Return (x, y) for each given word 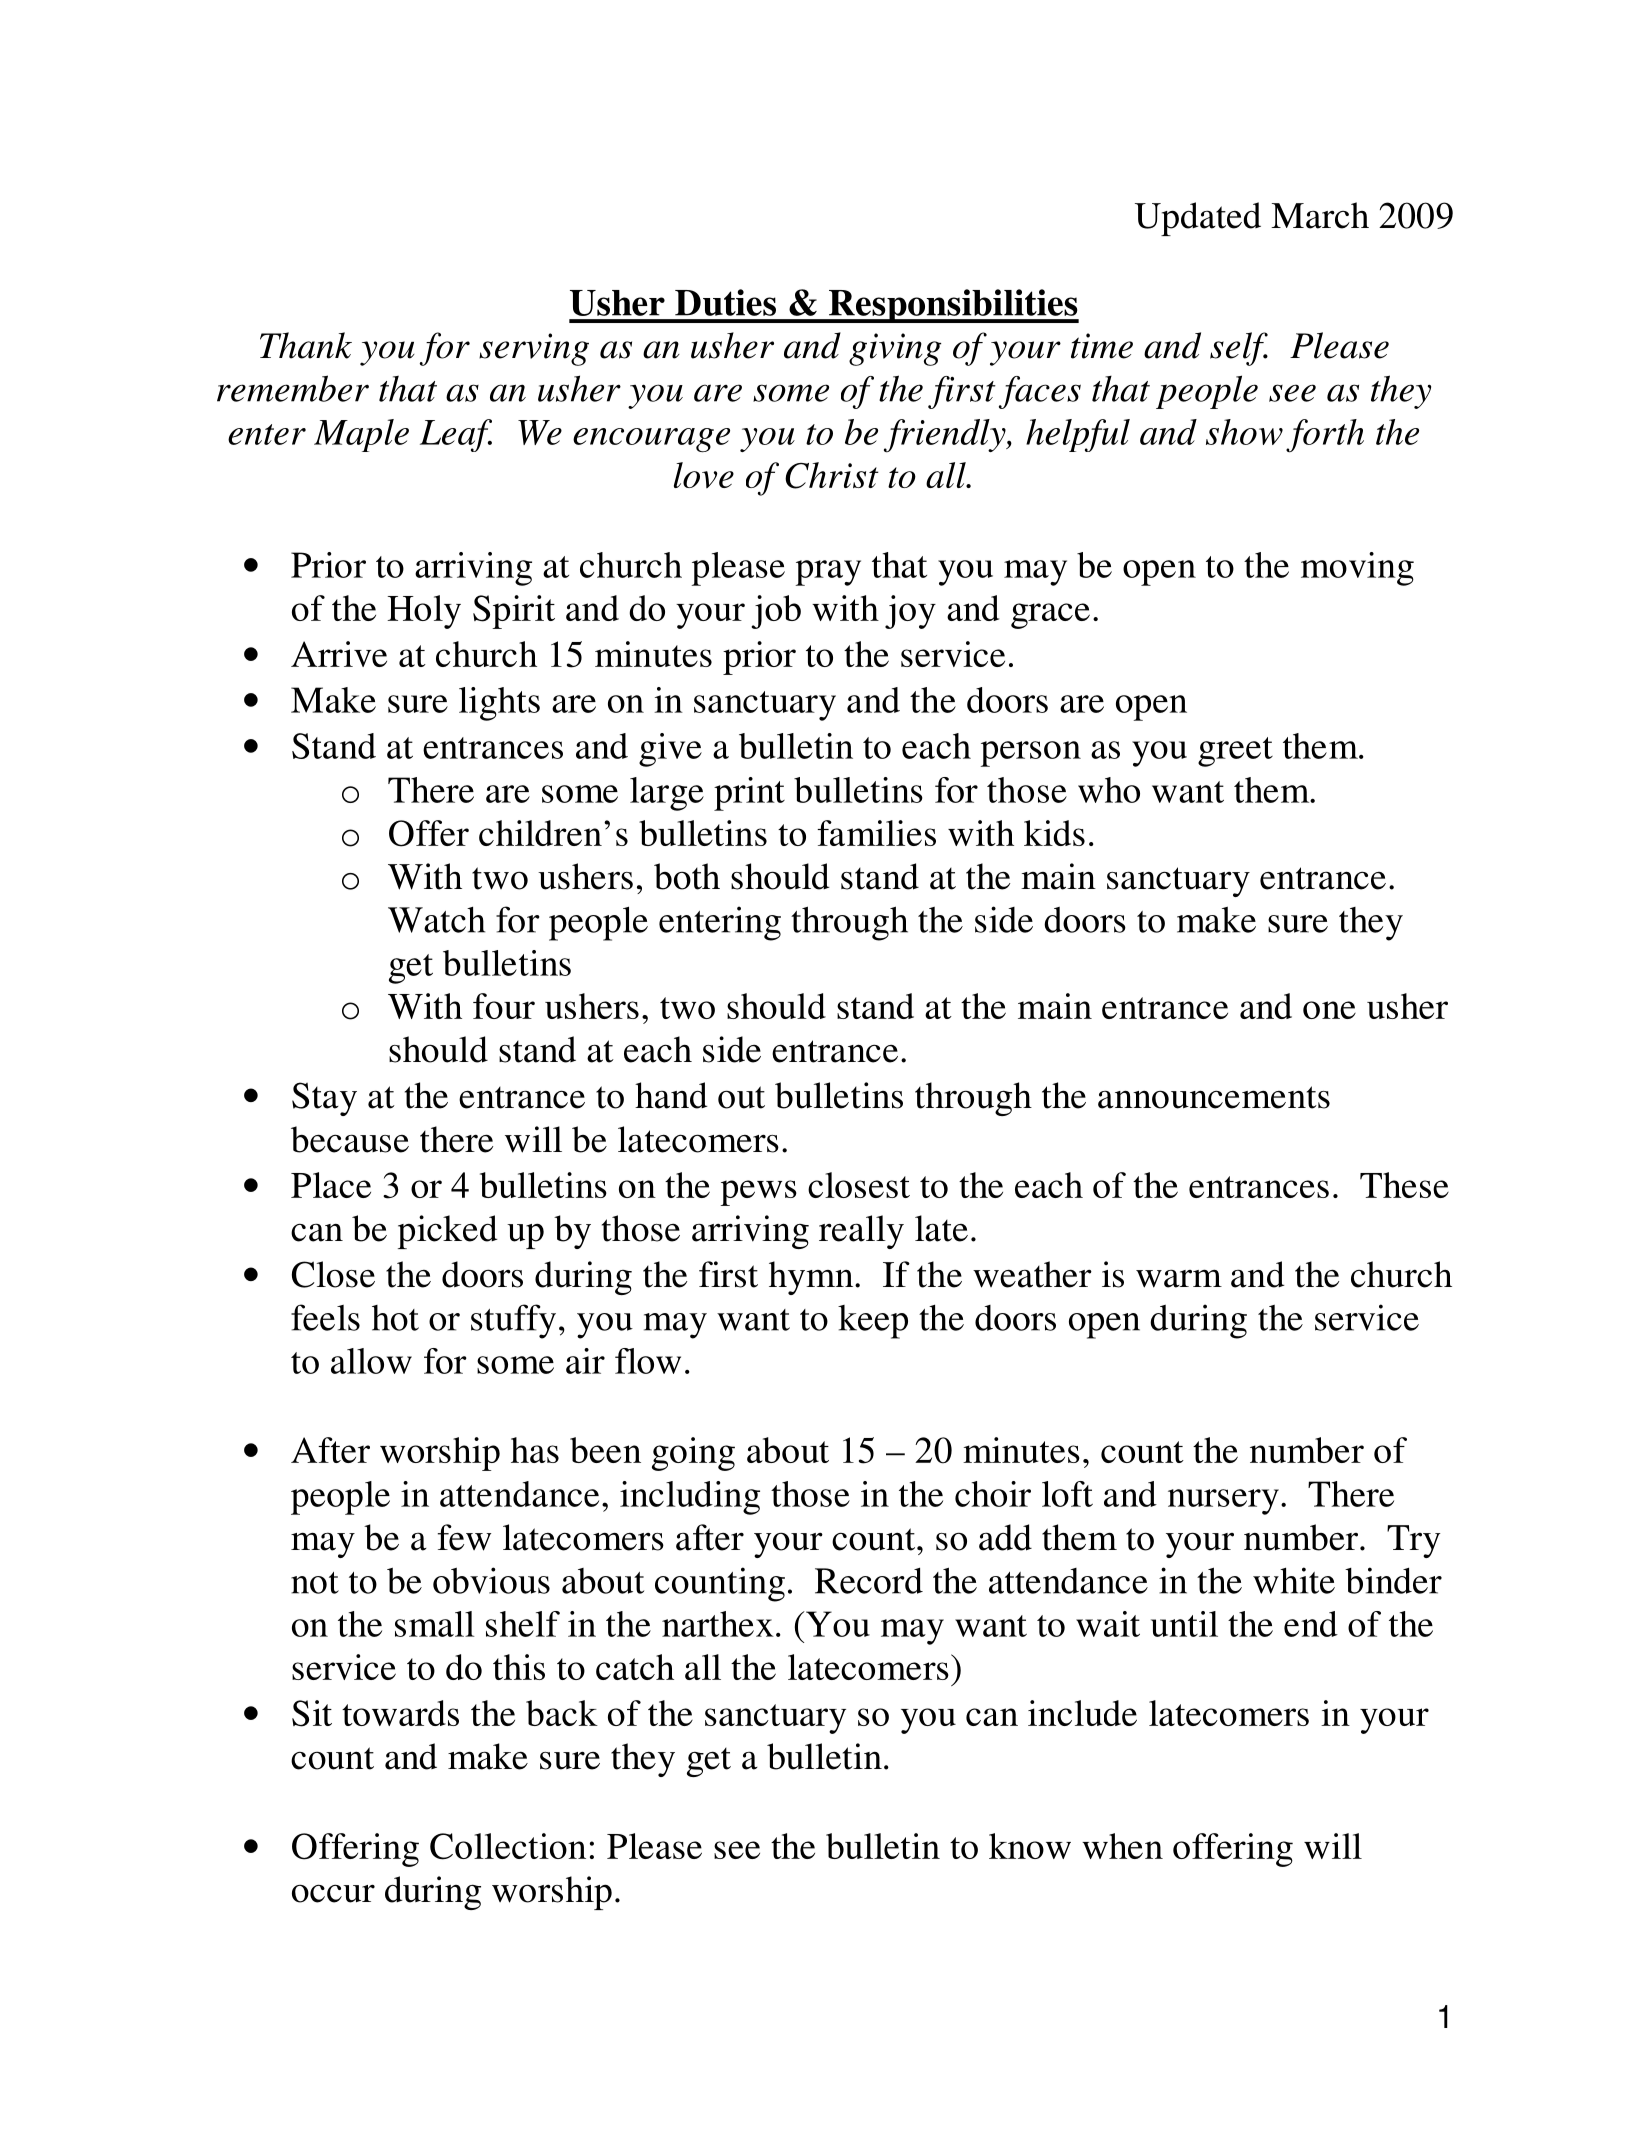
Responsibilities (952, 306)
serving (534, 349)
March (1320, 215)
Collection (508, 1846)
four (504, 1006)
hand (671, 1095)
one (1329, 1010)
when (1122, 1846)
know (1030, 1846)
